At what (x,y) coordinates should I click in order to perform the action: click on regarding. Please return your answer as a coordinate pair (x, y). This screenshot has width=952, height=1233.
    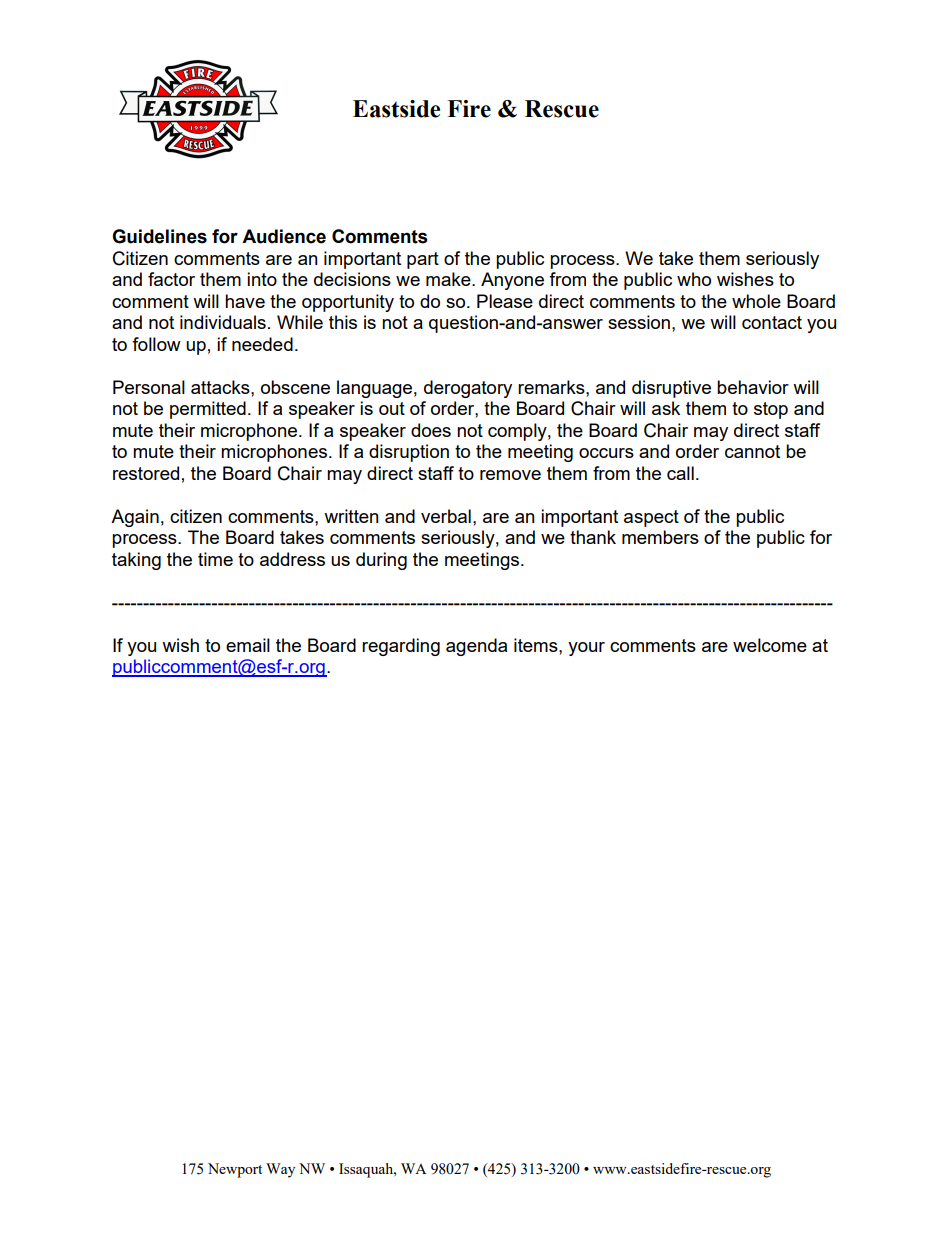
    Looking at the image, I should click on (401, 647).
